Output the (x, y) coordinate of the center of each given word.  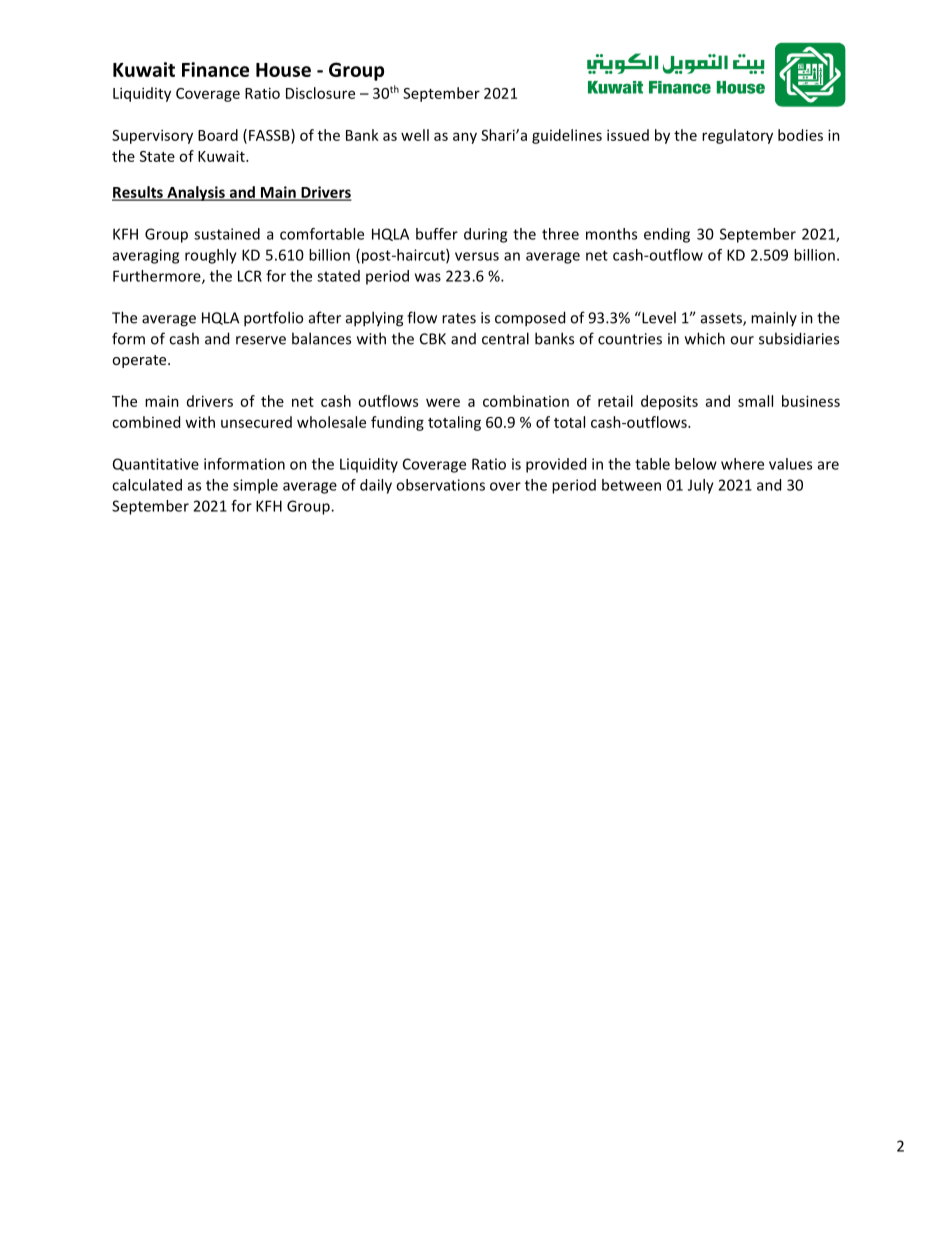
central (505, 338)
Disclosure (320, 93)
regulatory (737, 136)
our (742, 340)
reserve (261, 340)
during (485, 235)
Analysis (196, 193)
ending (667, 235)
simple (255, 486)
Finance (215, 69)
